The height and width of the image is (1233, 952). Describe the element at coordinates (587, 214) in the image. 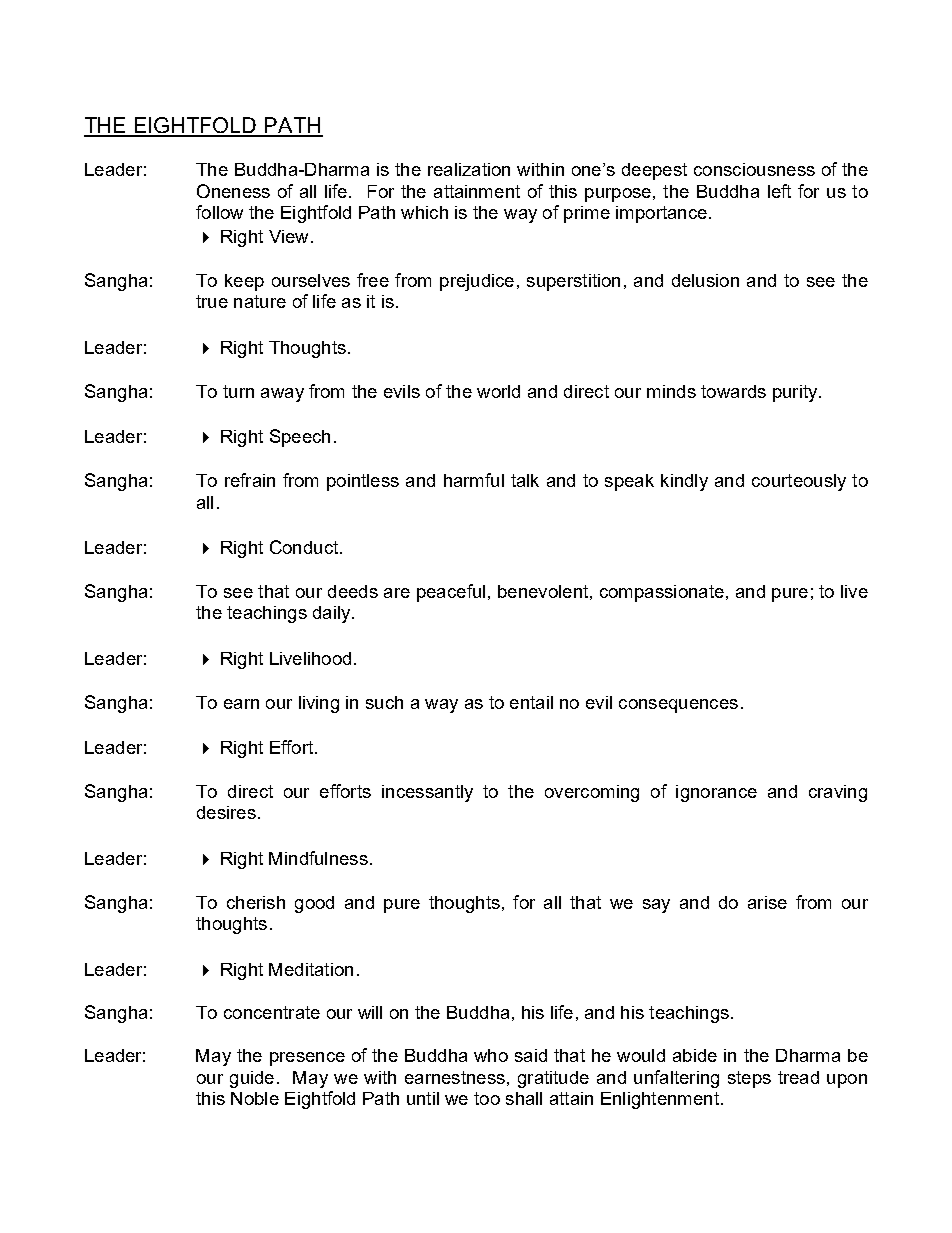

I see `prime` at that location.
